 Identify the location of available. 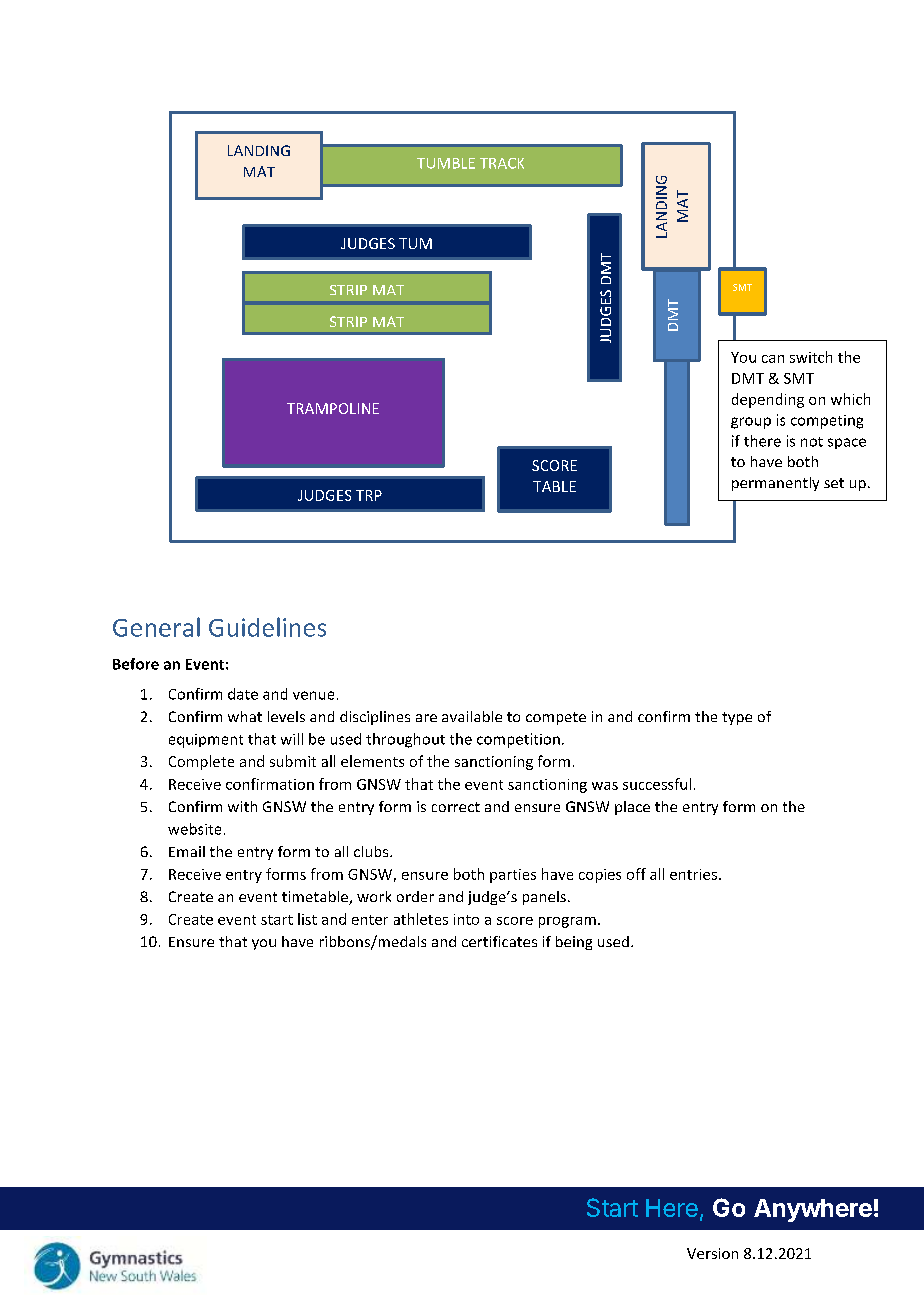
(472, 716).
